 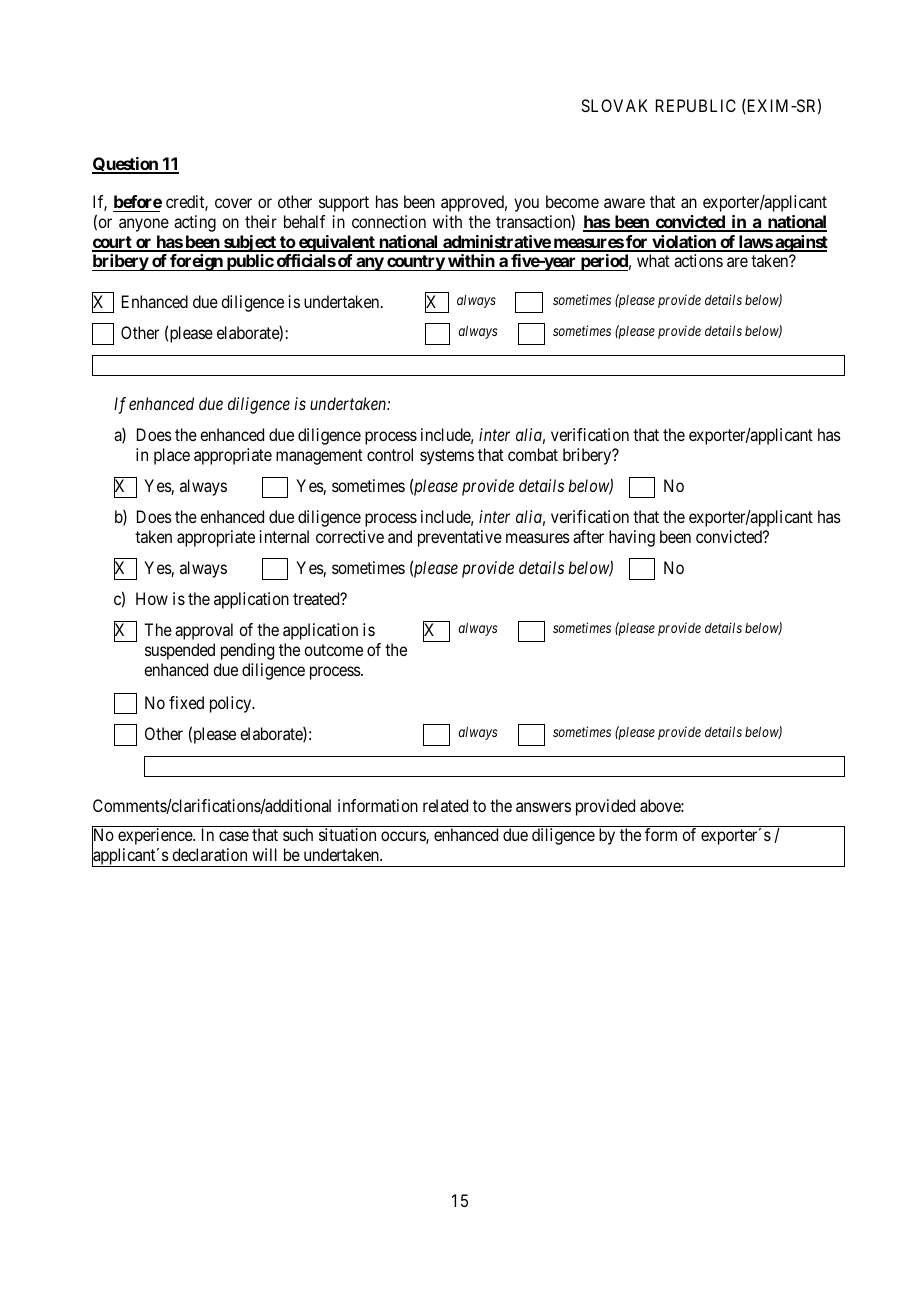 I want to click on actions, so click(x=698, y=260).
